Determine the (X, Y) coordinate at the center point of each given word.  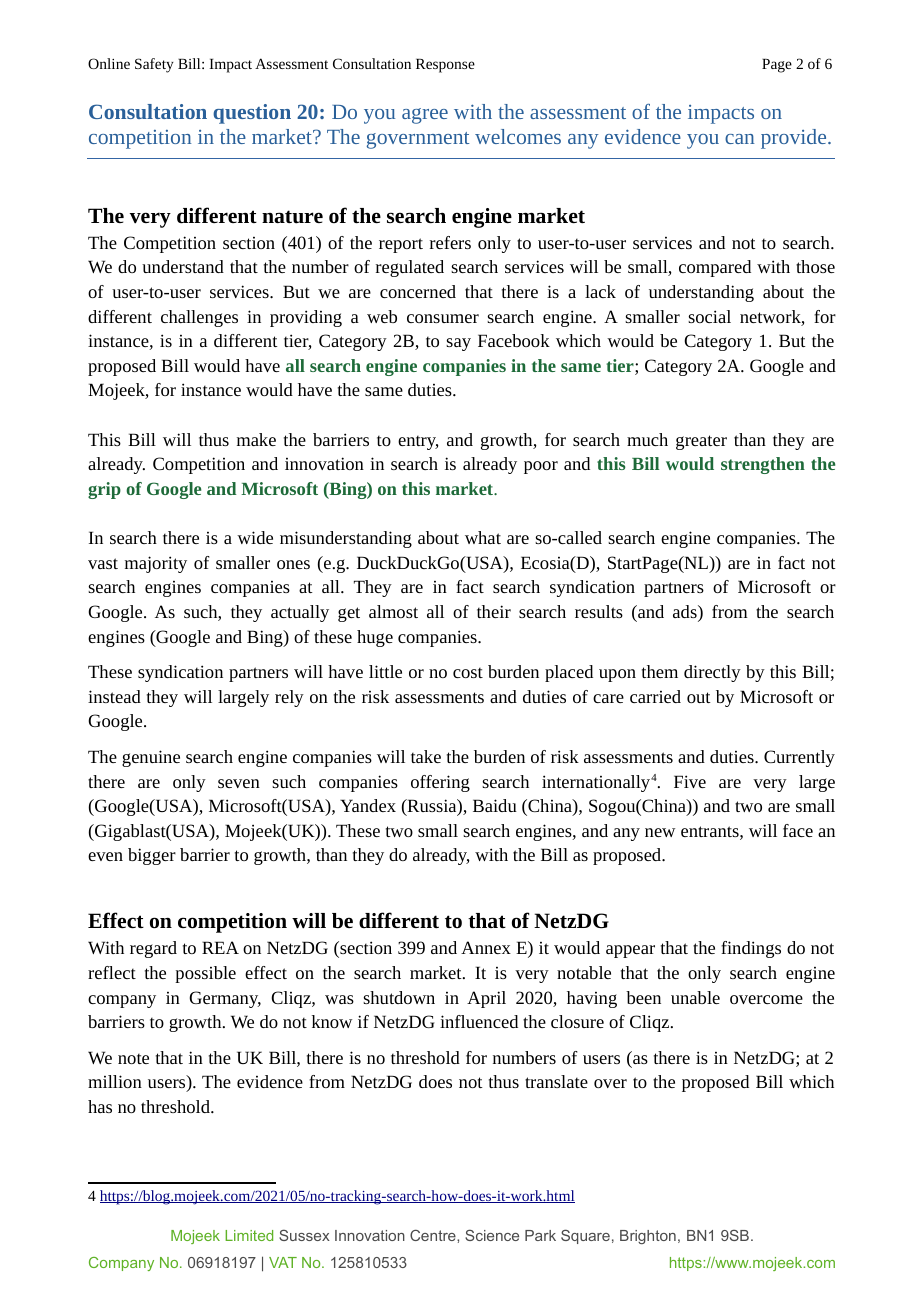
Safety (154, 65)
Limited (249, 1235)
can (739, 139)
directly (712, 673)
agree (425, 116)
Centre (434, 1235)
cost (468, 672)
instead (114, 696)
